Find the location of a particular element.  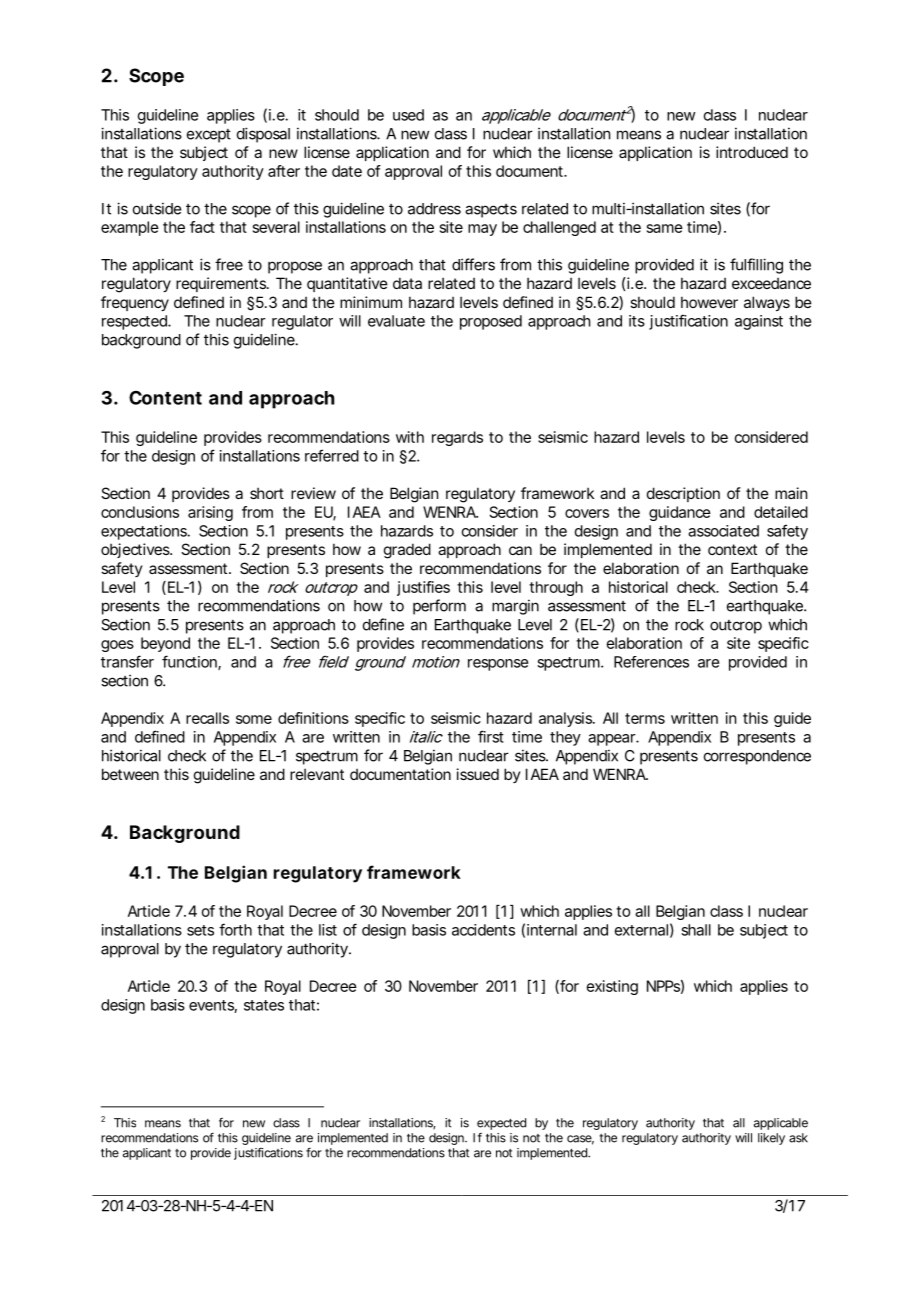

same is located at coordinates (665, 228).
